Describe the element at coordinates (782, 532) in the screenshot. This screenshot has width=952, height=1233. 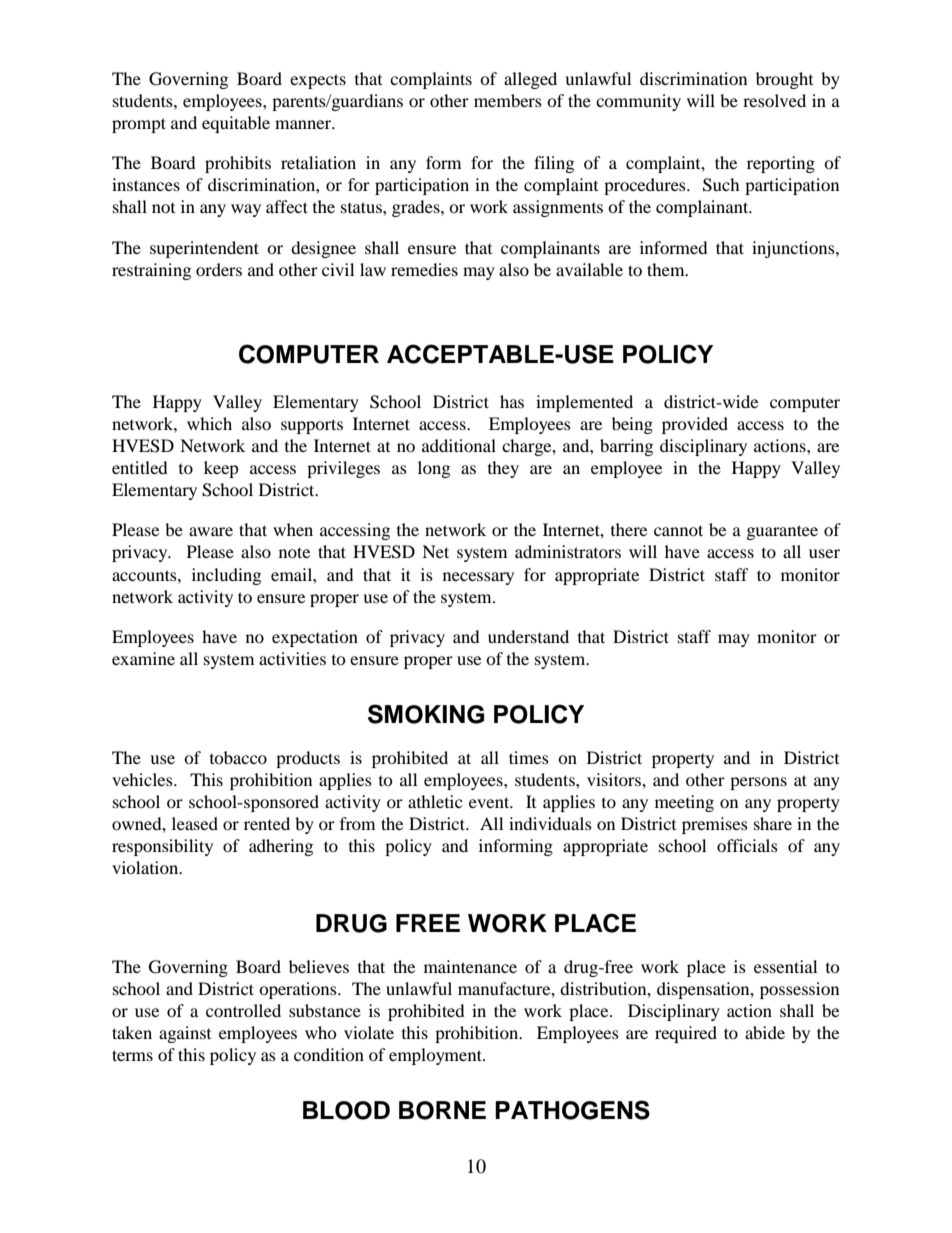
I see `guarantee` at that location.
